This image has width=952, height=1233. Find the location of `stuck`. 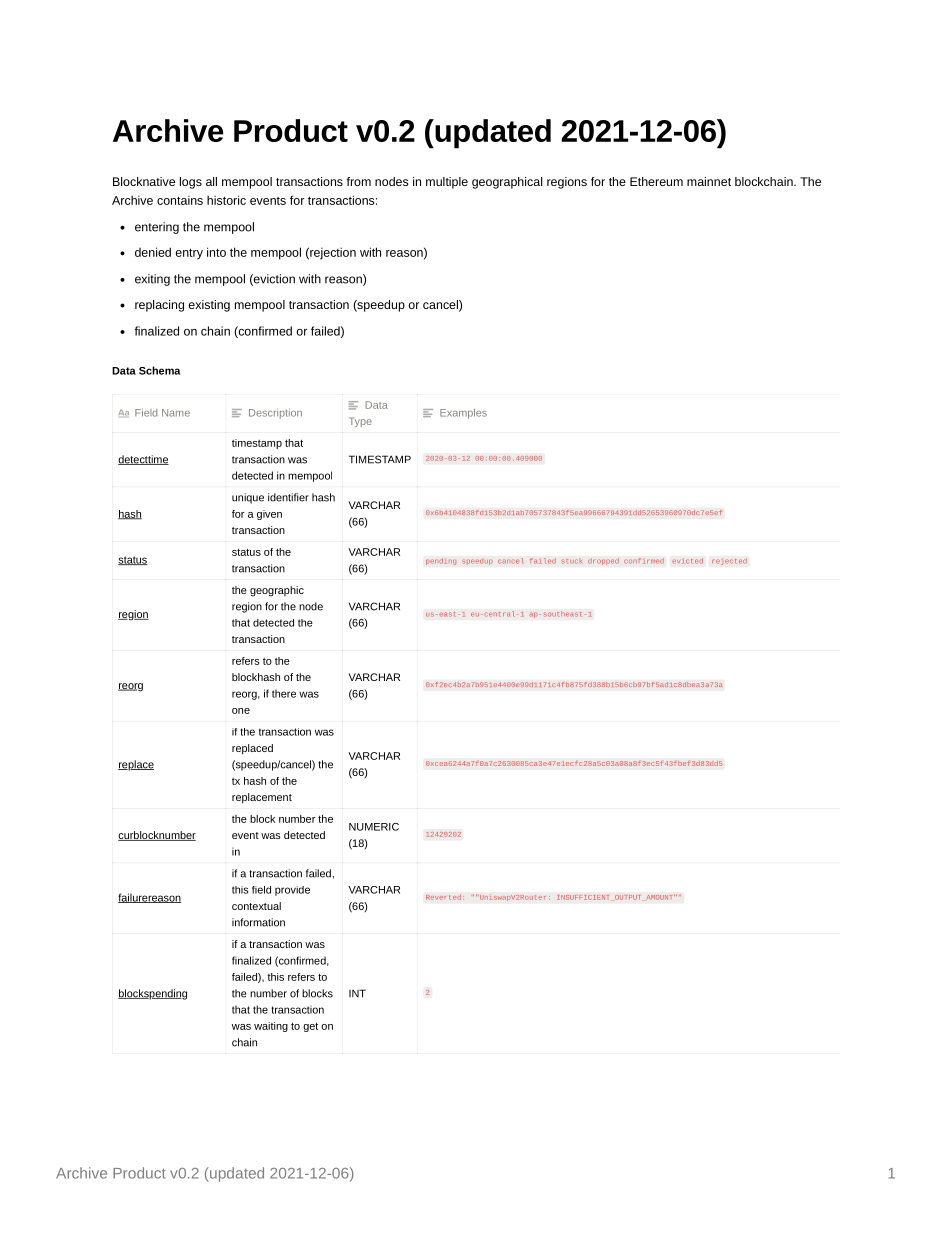

stuck is located at coordinates (571, 561).
